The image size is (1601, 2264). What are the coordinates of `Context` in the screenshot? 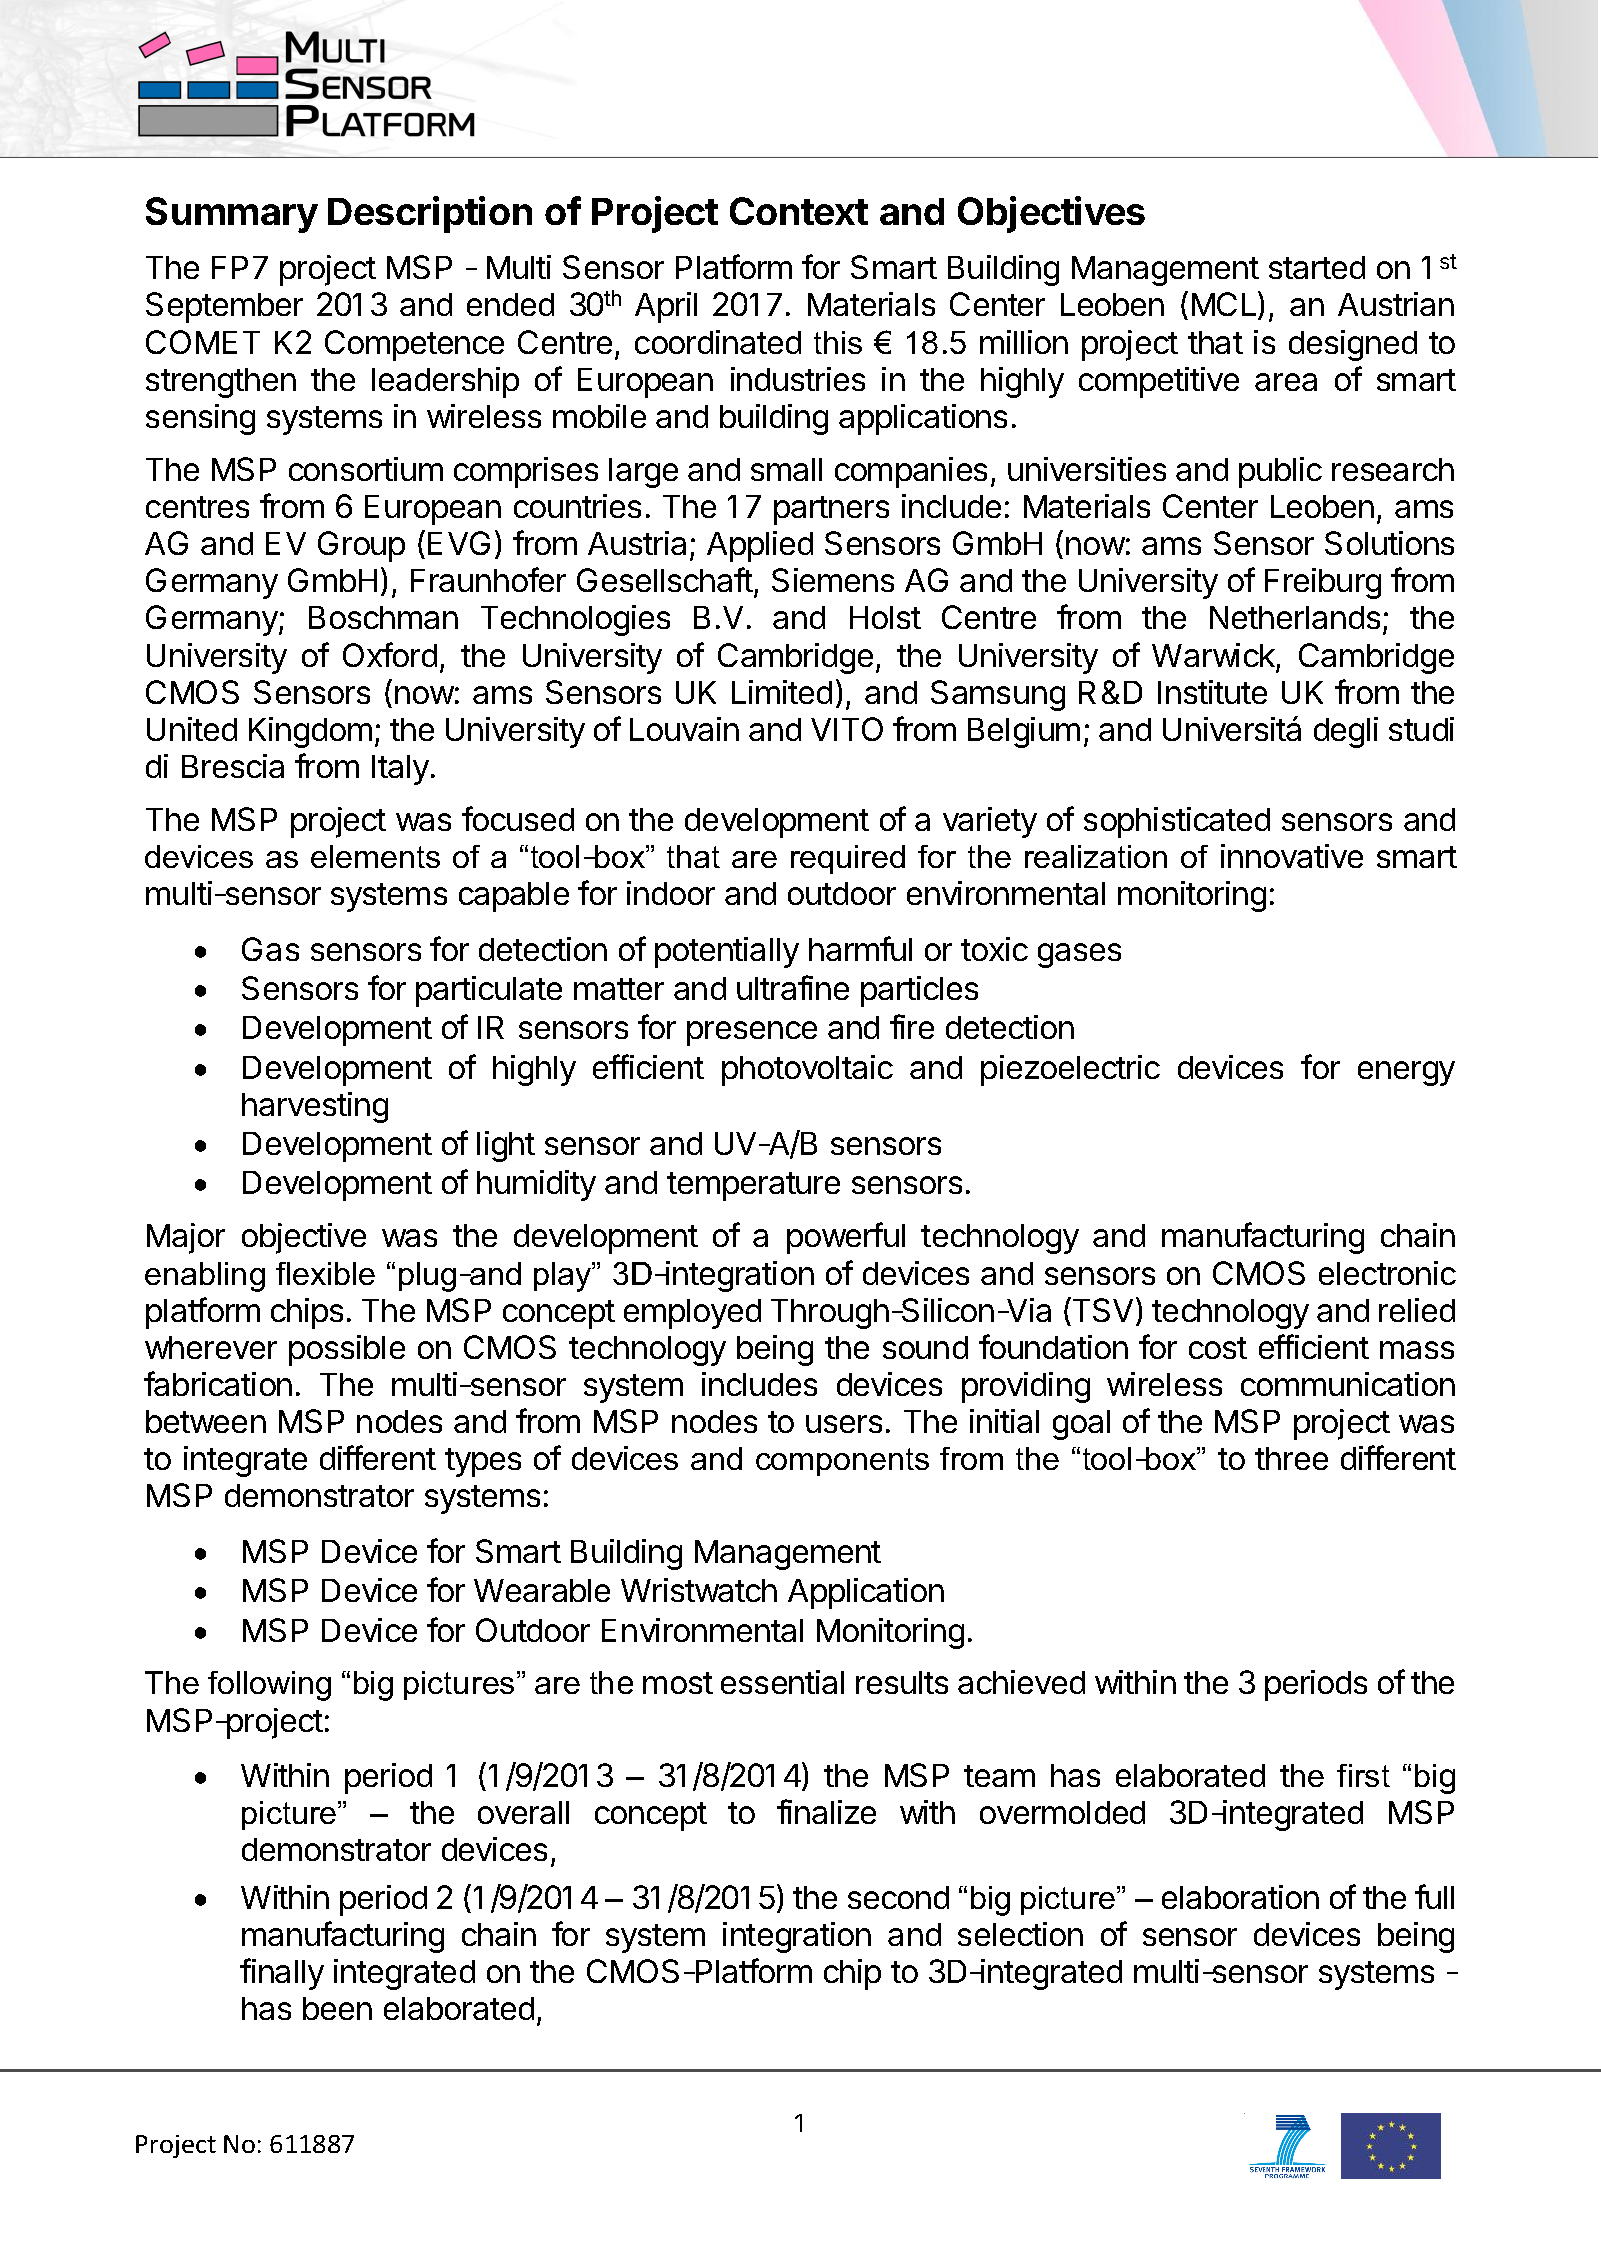 It's located at (799, 211).
